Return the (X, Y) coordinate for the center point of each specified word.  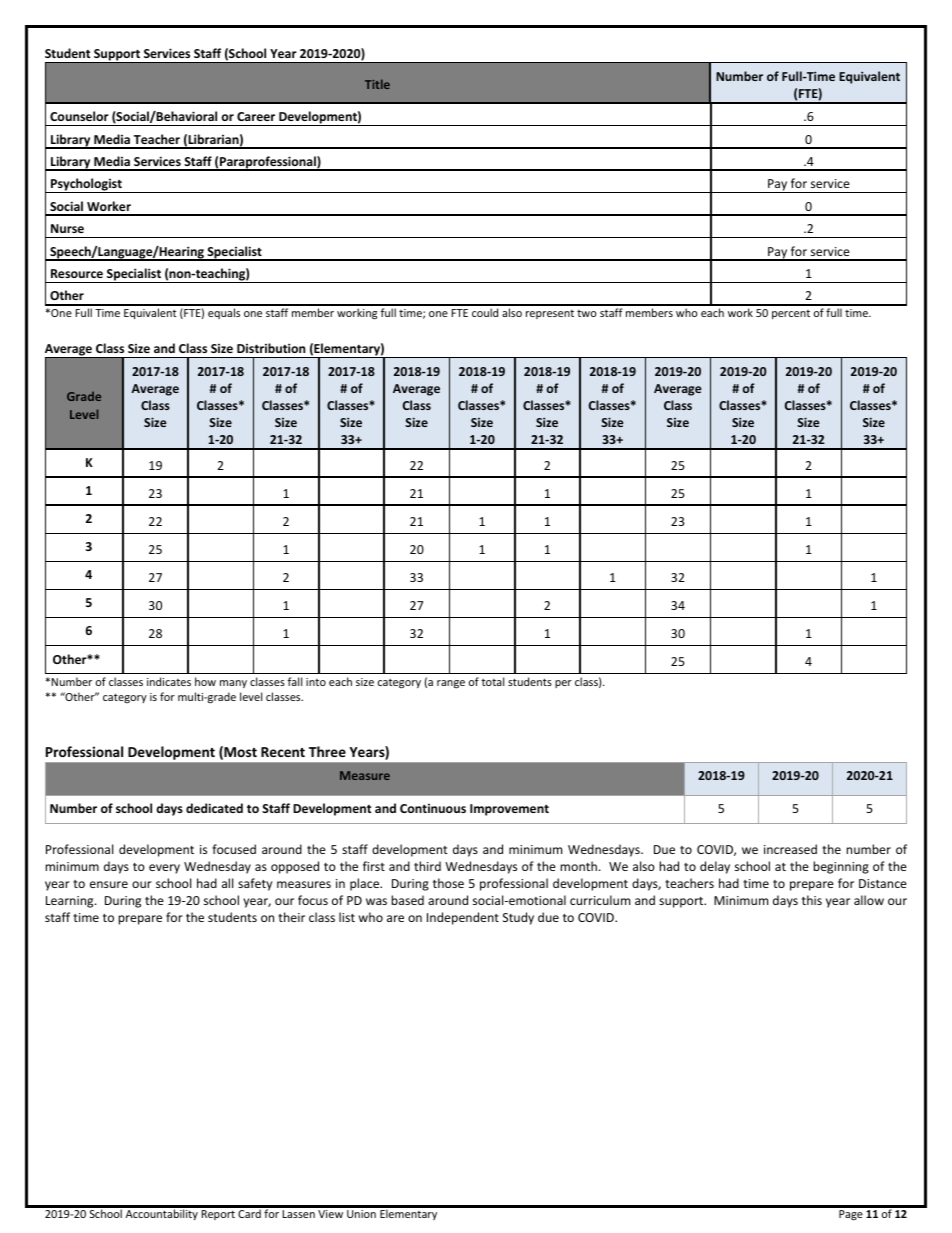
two (587, 313)
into (316, 682)
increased (790, 849)
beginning (841, 867)
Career (256, 116)
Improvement (509, 810)
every (164, 869)
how (205, 681)
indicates (169, 681)
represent (550, 314)
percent (791, 314)
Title (377, 84)
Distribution (271, 348)
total (492, 681)
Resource (77, 273)
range (451, 684)
